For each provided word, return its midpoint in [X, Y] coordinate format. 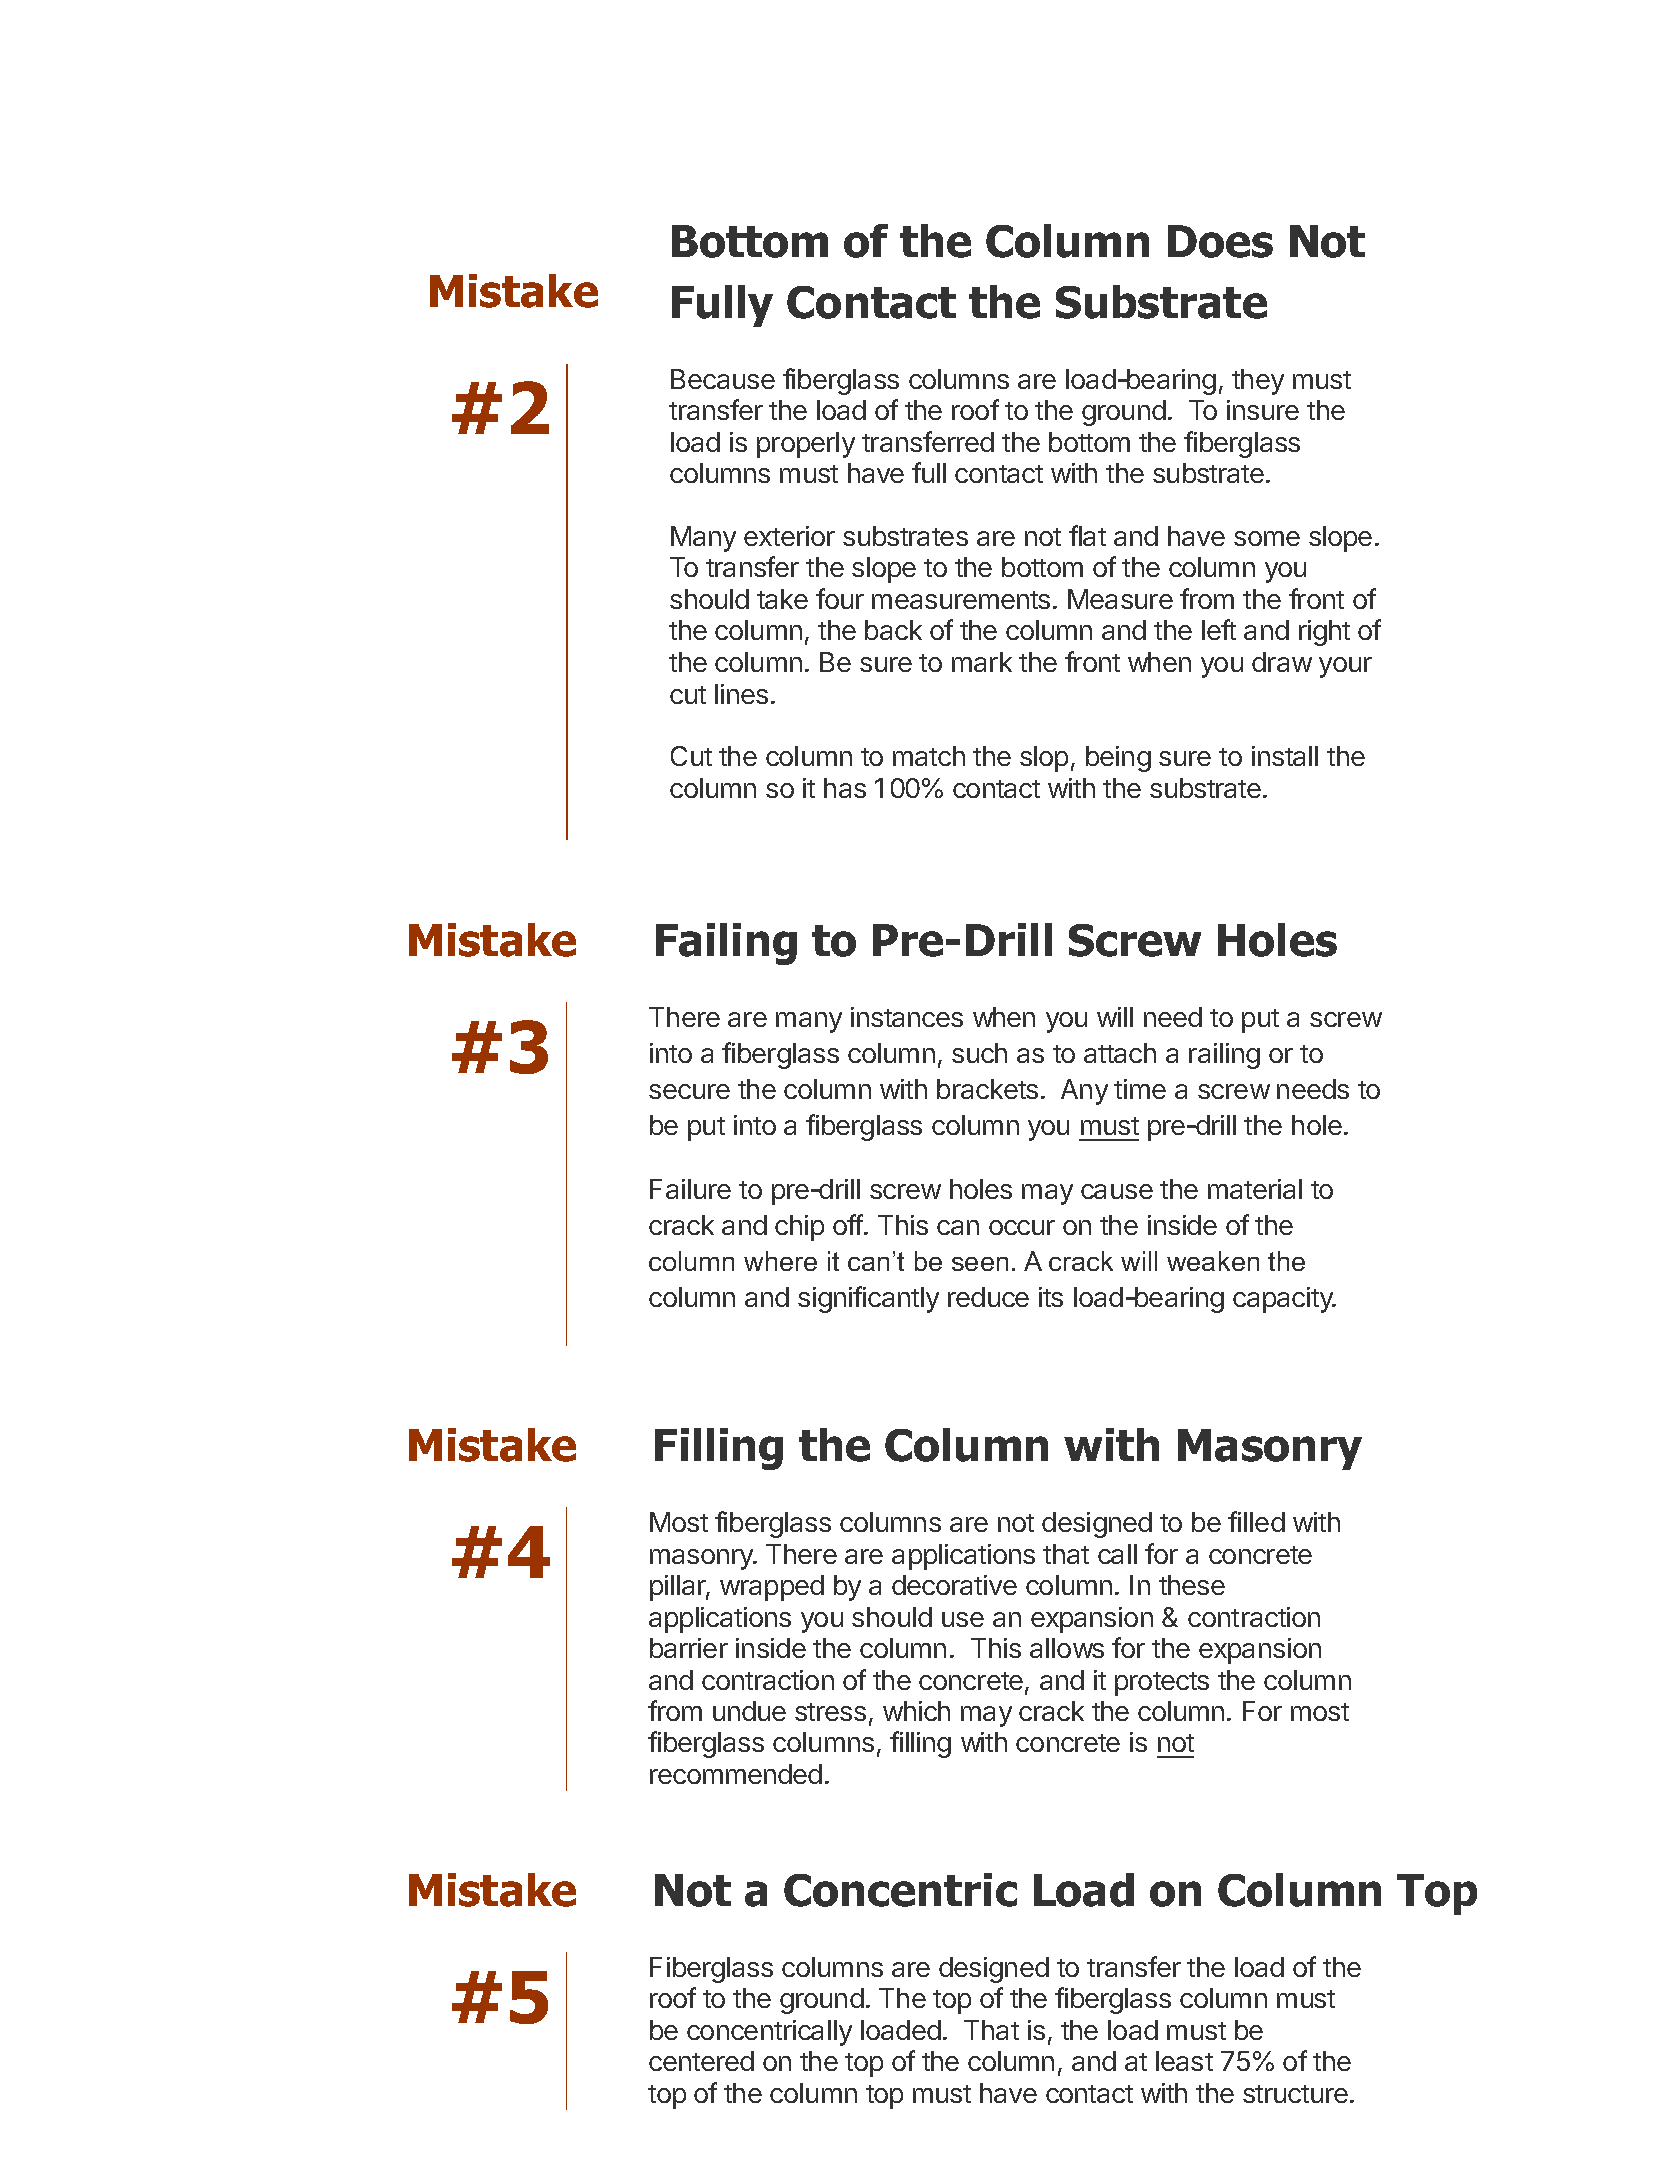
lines [741, 694]
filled [1256, 1521]
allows [1067, 1648]
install [1285, 756]
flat [1087, 535]
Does [1220, 241]
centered [701, 2061]
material [1255, 1189]
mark [982, 662]
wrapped [772, 1588]
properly [806, 445]
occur [1022, 1227]
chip [799, 1228]
